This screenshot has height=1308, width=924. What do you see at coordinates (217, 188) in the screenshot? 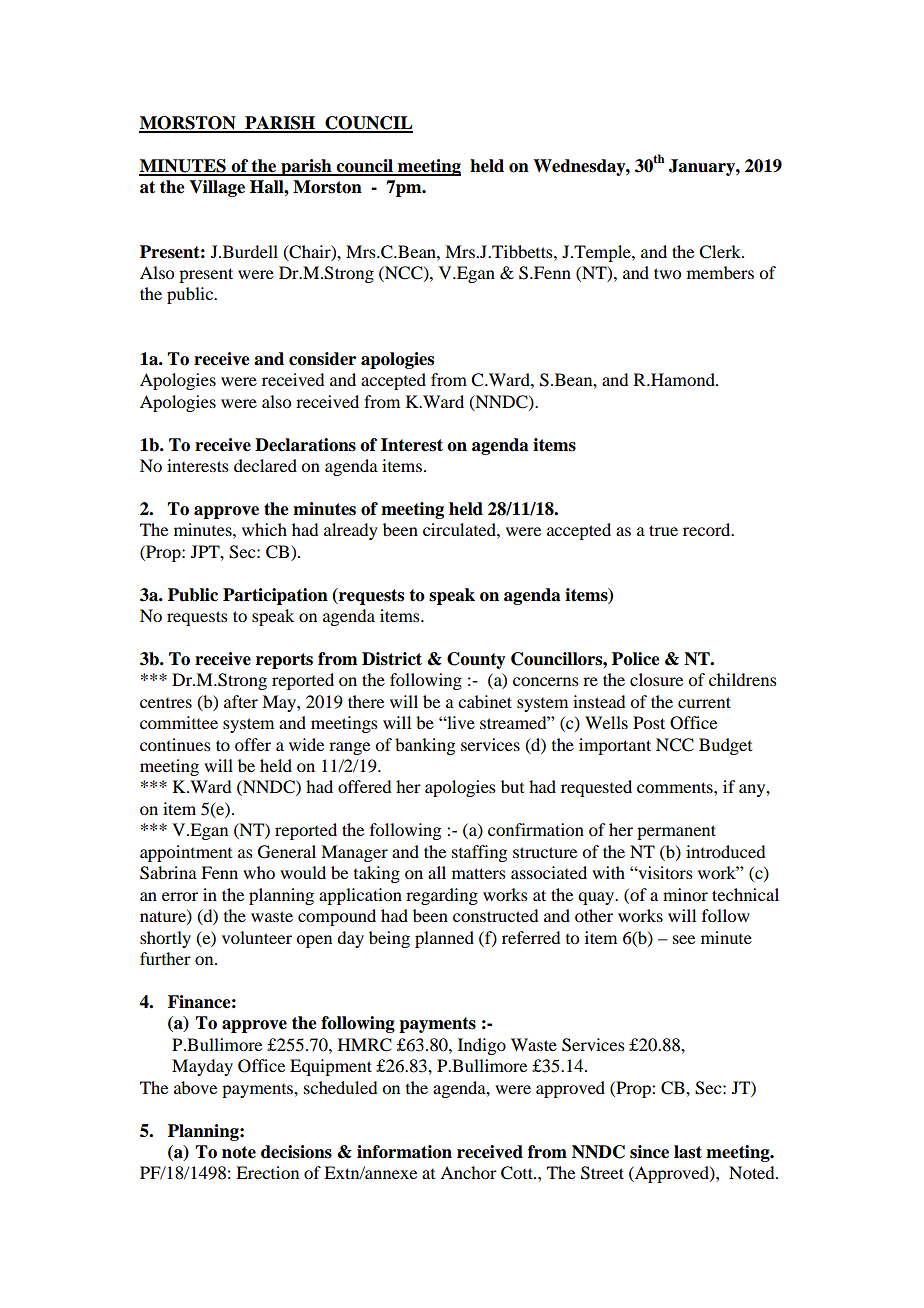
I see `Village` at bounding box center [217, 188].
